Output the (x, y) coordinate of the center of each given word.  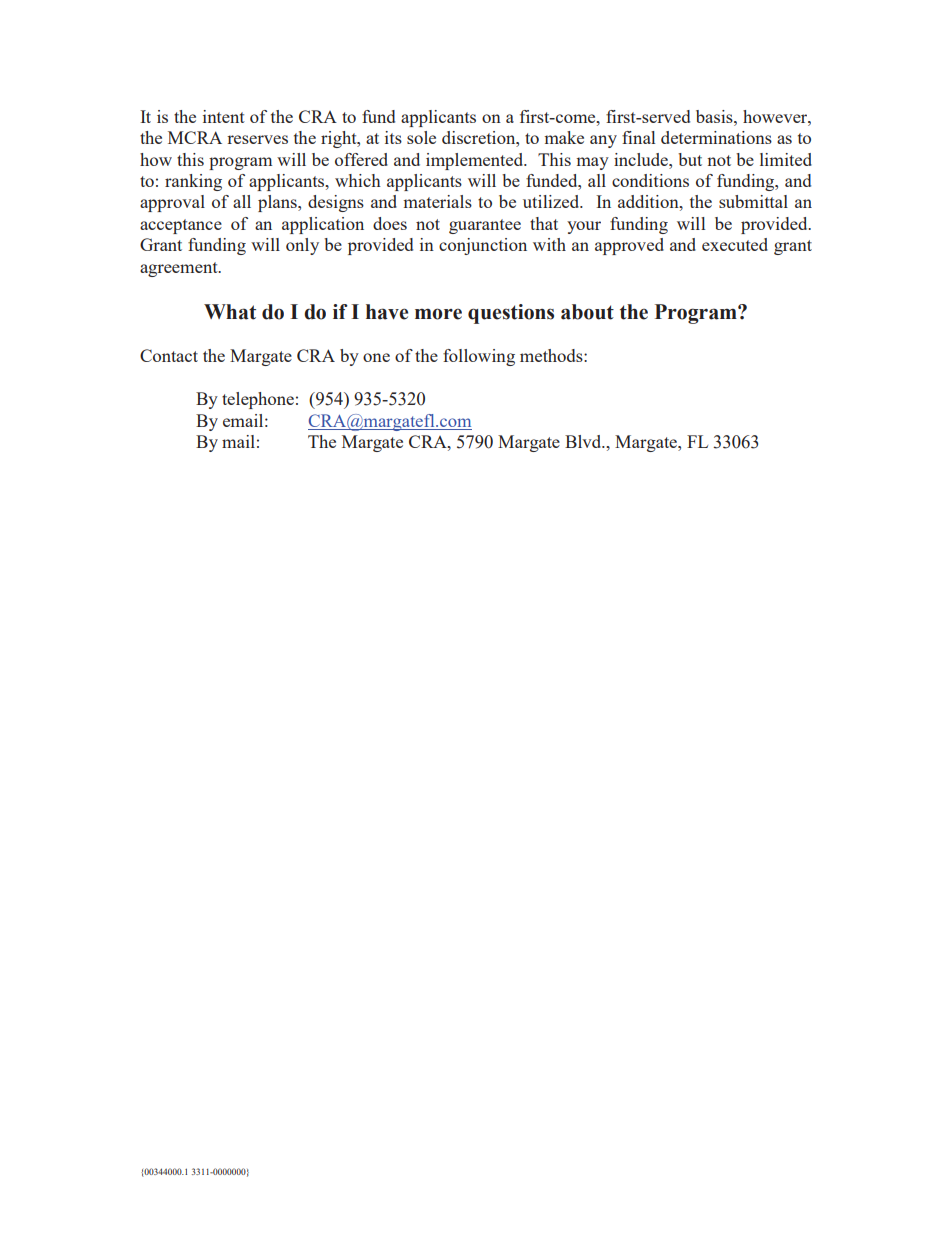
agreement (180, 269)
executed (735, 244)
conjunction (483, 246)
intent (224, 116)
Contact (169, 355)
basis (715, 116)
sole (421, 137)
